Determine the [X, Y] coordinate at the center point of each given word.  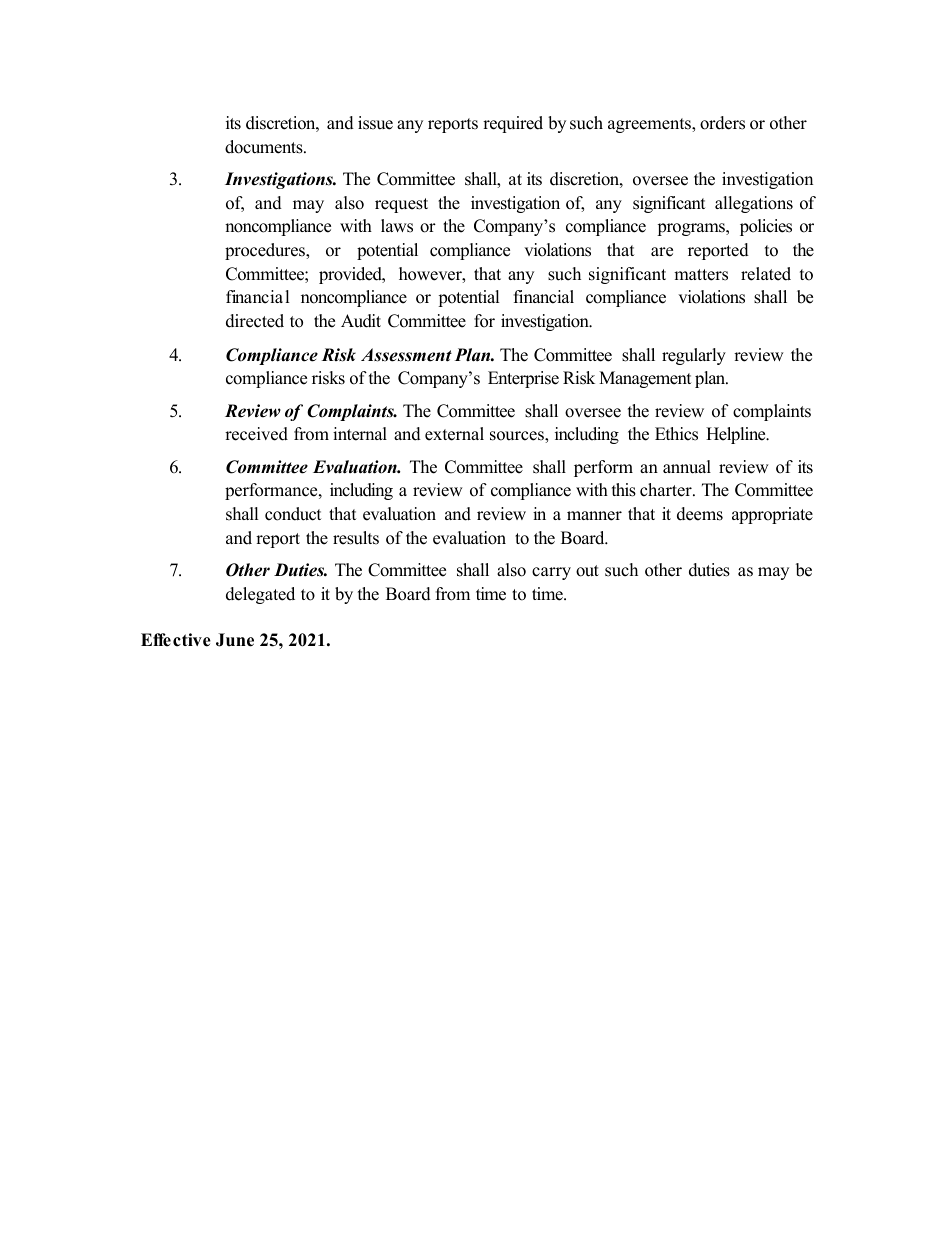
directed [255, 321]
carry [551, 573]
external [454, 434]
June [235, 640]
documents [265, 147]
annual [687, 467]
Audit [361, 321]
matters [701, 275]
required [513, 124]
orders [722, 123]
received [256, 434]
